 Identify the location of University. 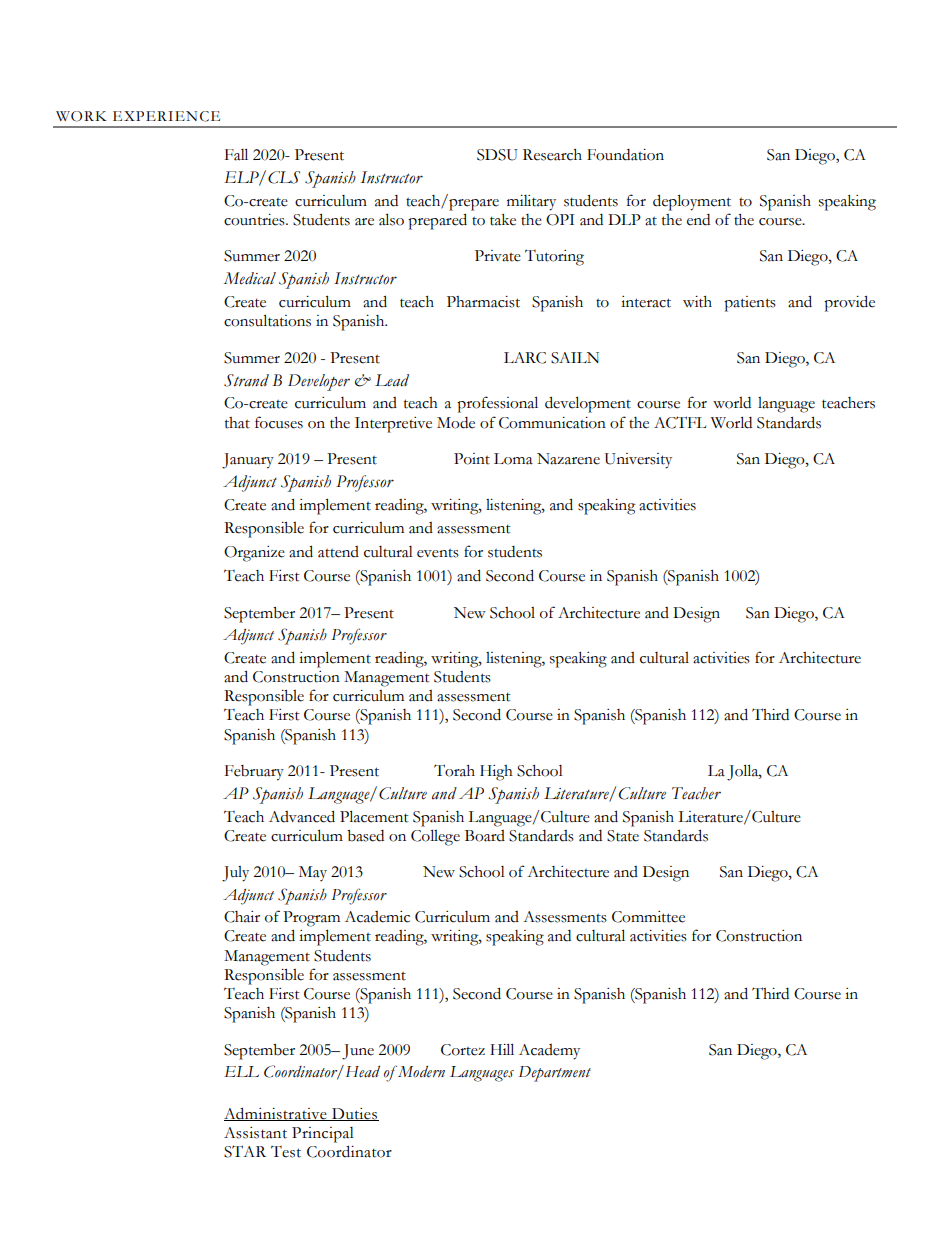
(638, 461).
